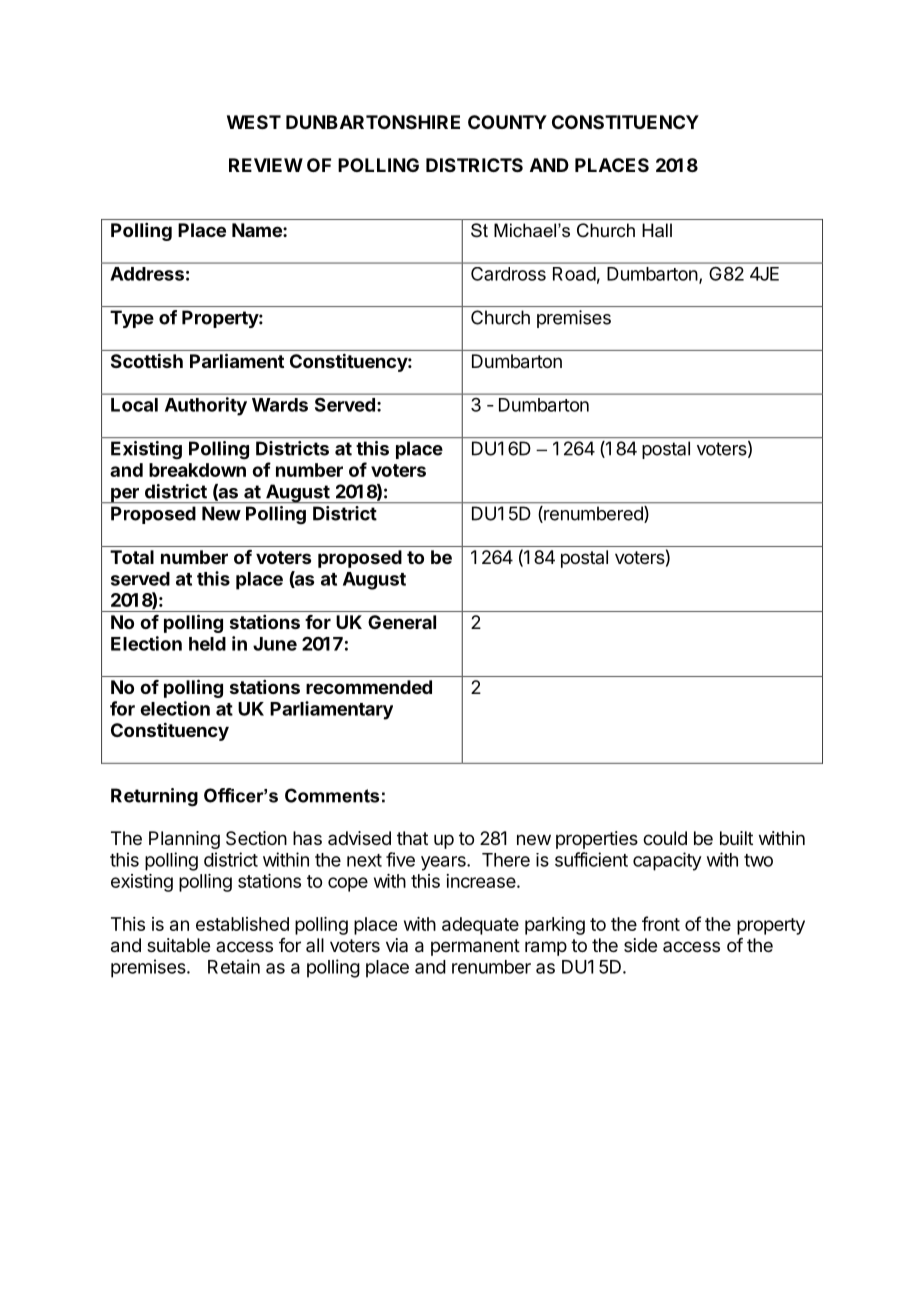 This image has width=924, height=1308. Describe the element at coordinates (197, 470) in the image. I see `breakdown` at that location.
